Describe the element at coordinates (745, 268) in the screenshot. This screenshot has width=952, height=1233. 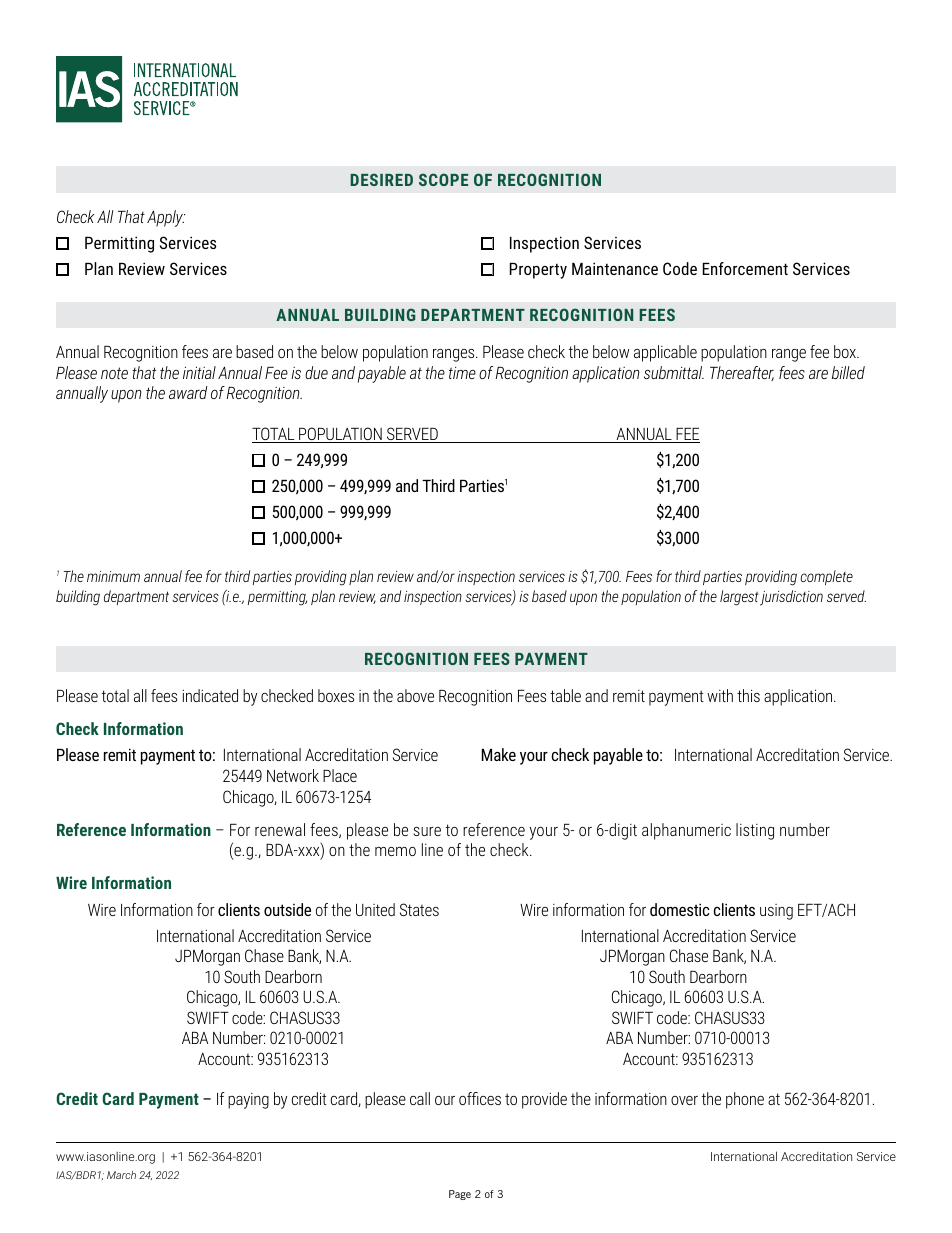
I see `Enforcement` at that location.
